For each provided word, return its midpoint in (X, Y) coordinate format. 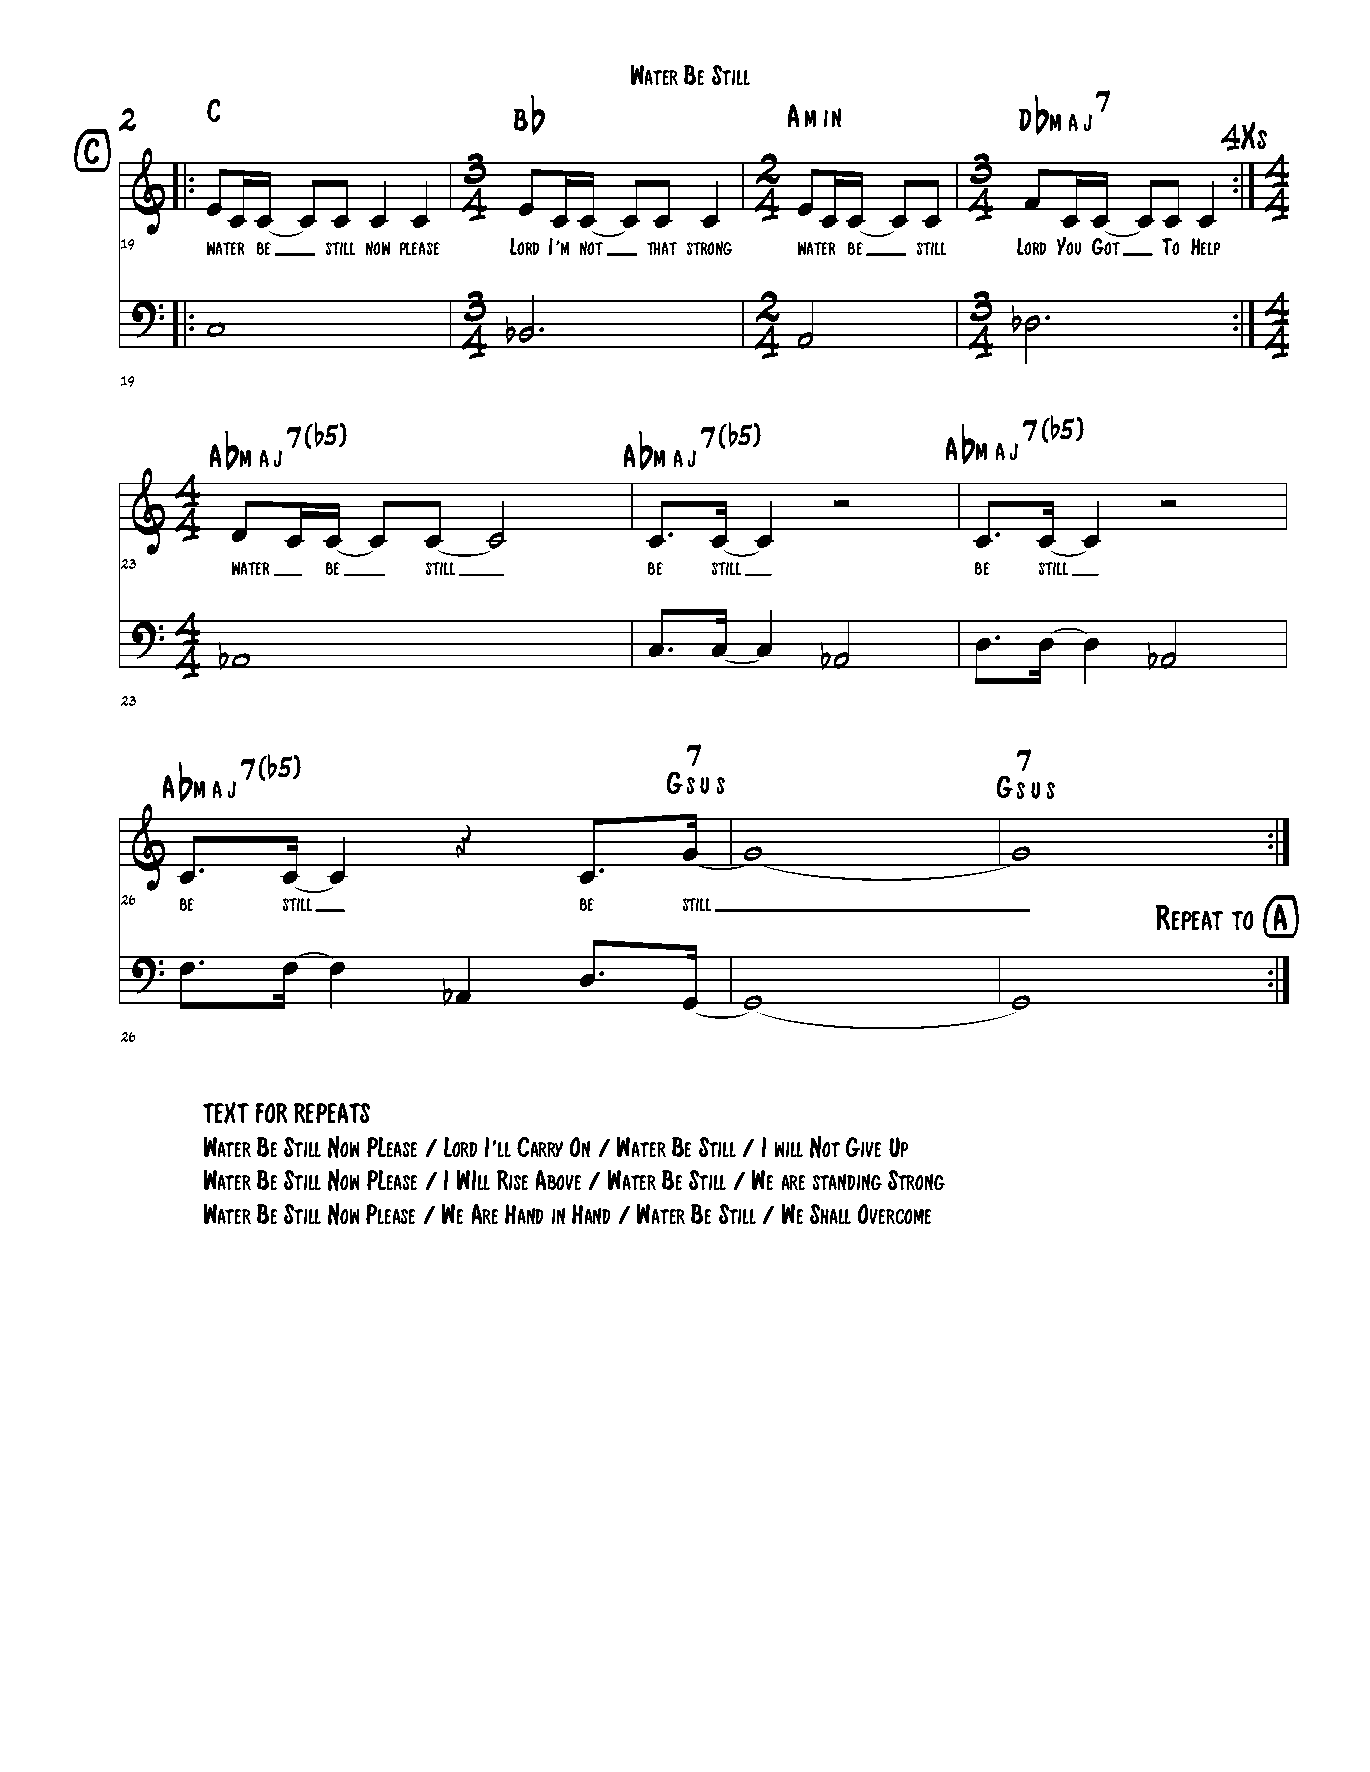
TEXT (226, 1113)
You (1069, 246)
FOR (271, 1113)
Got (1107, 245)
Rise (512, 1180)
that (662, 248)
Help (1205, 246)
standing (847, 1182)
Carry (540, 1147)
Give (863, 1147)
